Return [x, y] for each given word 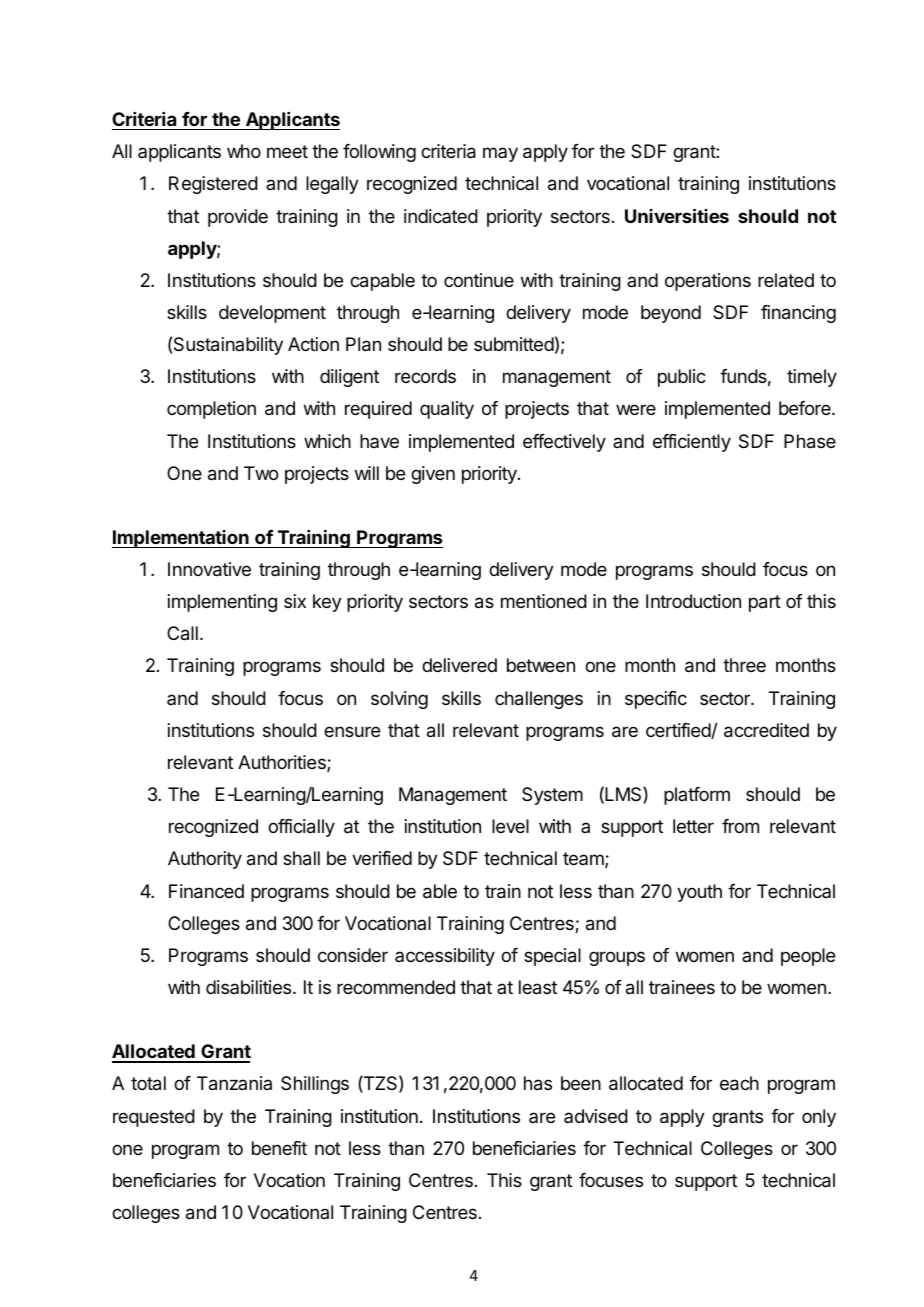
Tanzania [234, 1083]
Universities [677, 215]
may [500, 154]
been [581, 1083]
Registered [213, 185]
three [744, 665]
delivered [459, 665]
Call [182, 633]
